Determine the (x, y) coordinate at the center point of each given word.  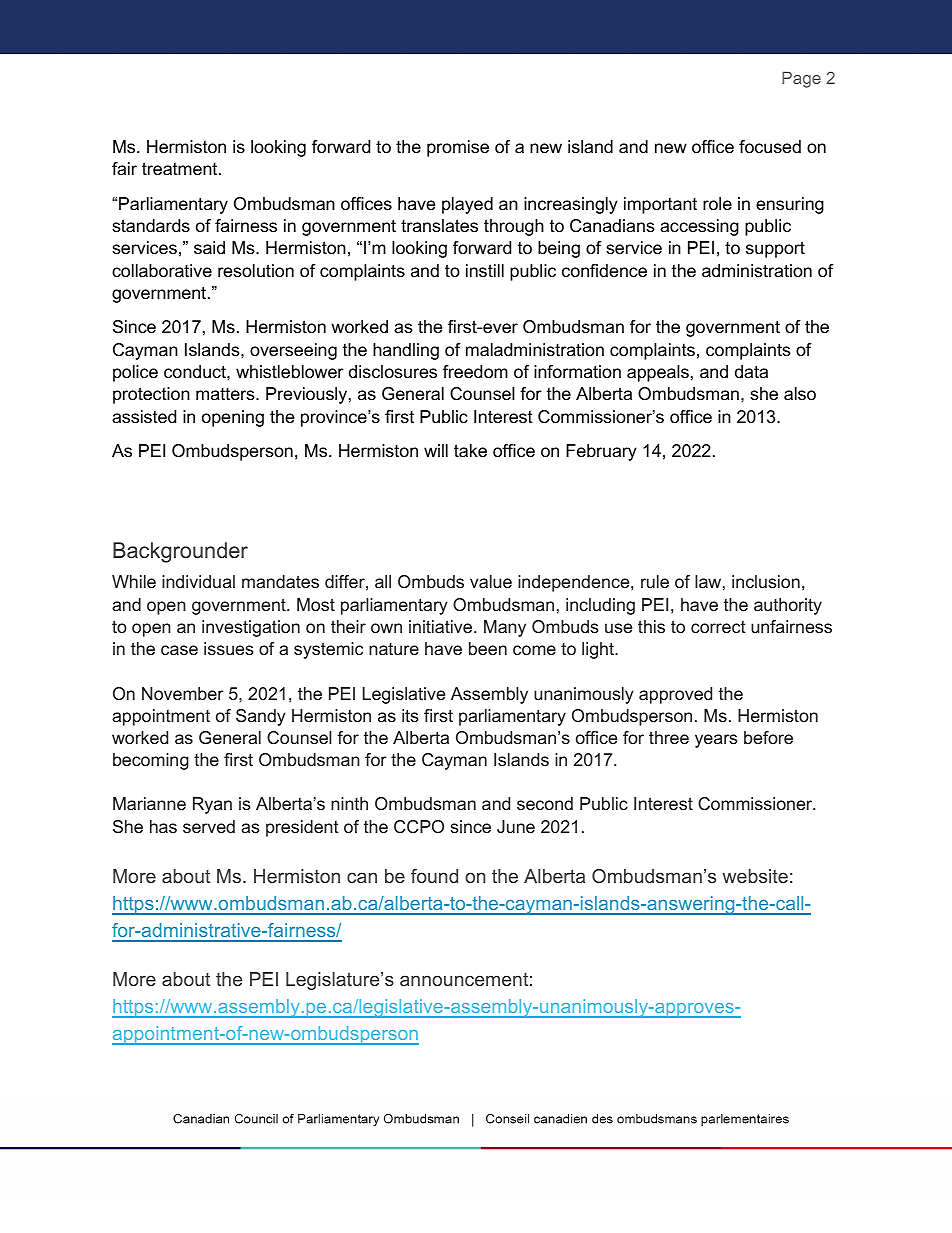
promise (458, 148)
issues (229, 648)
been (488, 648)
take (470, 450)
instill (485, 270)
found (434, 876)
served (209, 826)
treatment (181, 169)
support (775, 249)
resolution (256, 271)
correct (718, 627)
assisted (144, 417)
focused (770, 147)
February (601, 452)
